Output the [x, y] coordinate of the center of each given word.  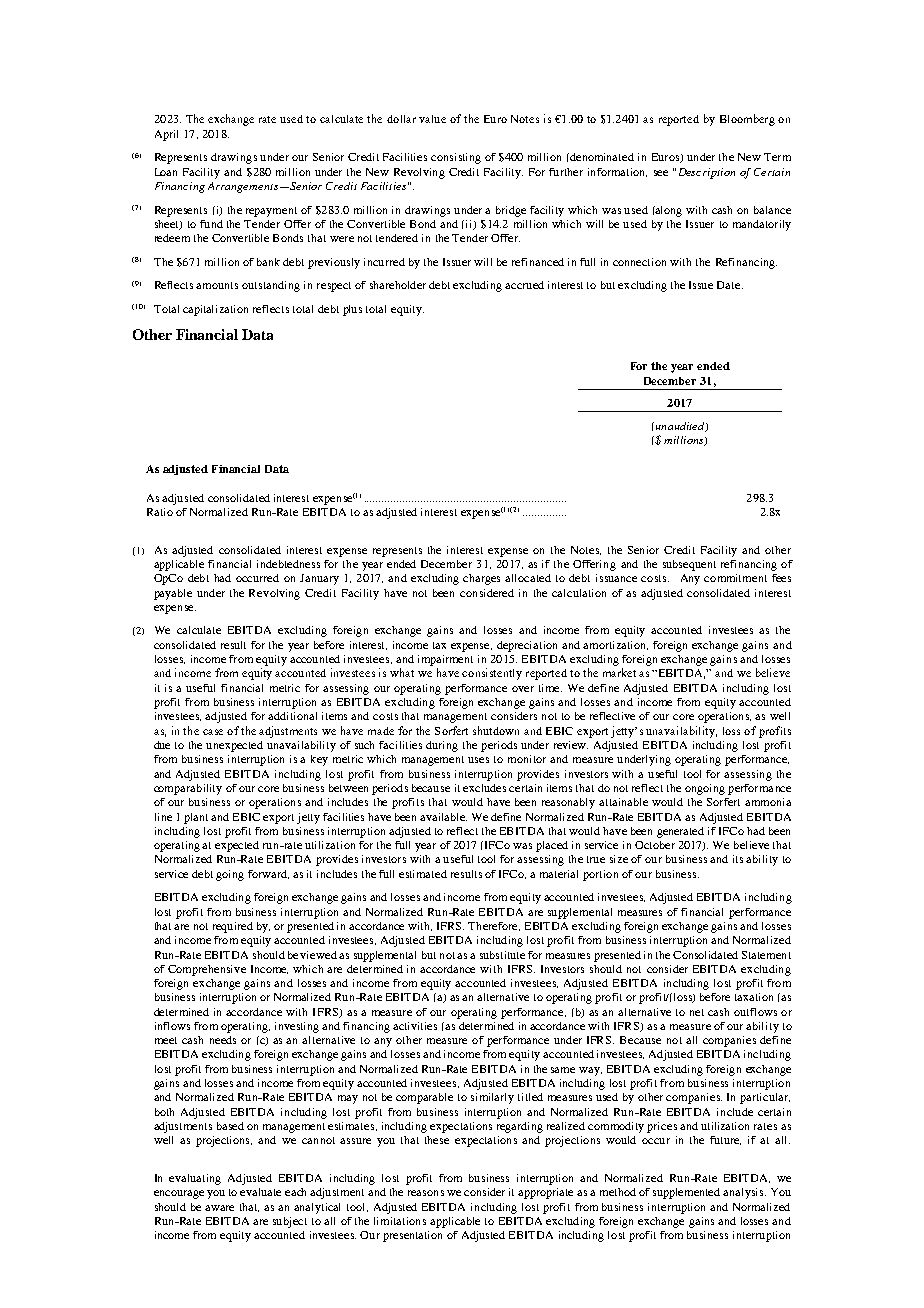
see [661, 173]
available [443, 817]
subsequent [689, 565]
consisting [456, 158]
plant [196, 818]
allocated [528, 578]
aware [219, 1208]
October [655, 845]
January [319, 579]
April [166, 135]
